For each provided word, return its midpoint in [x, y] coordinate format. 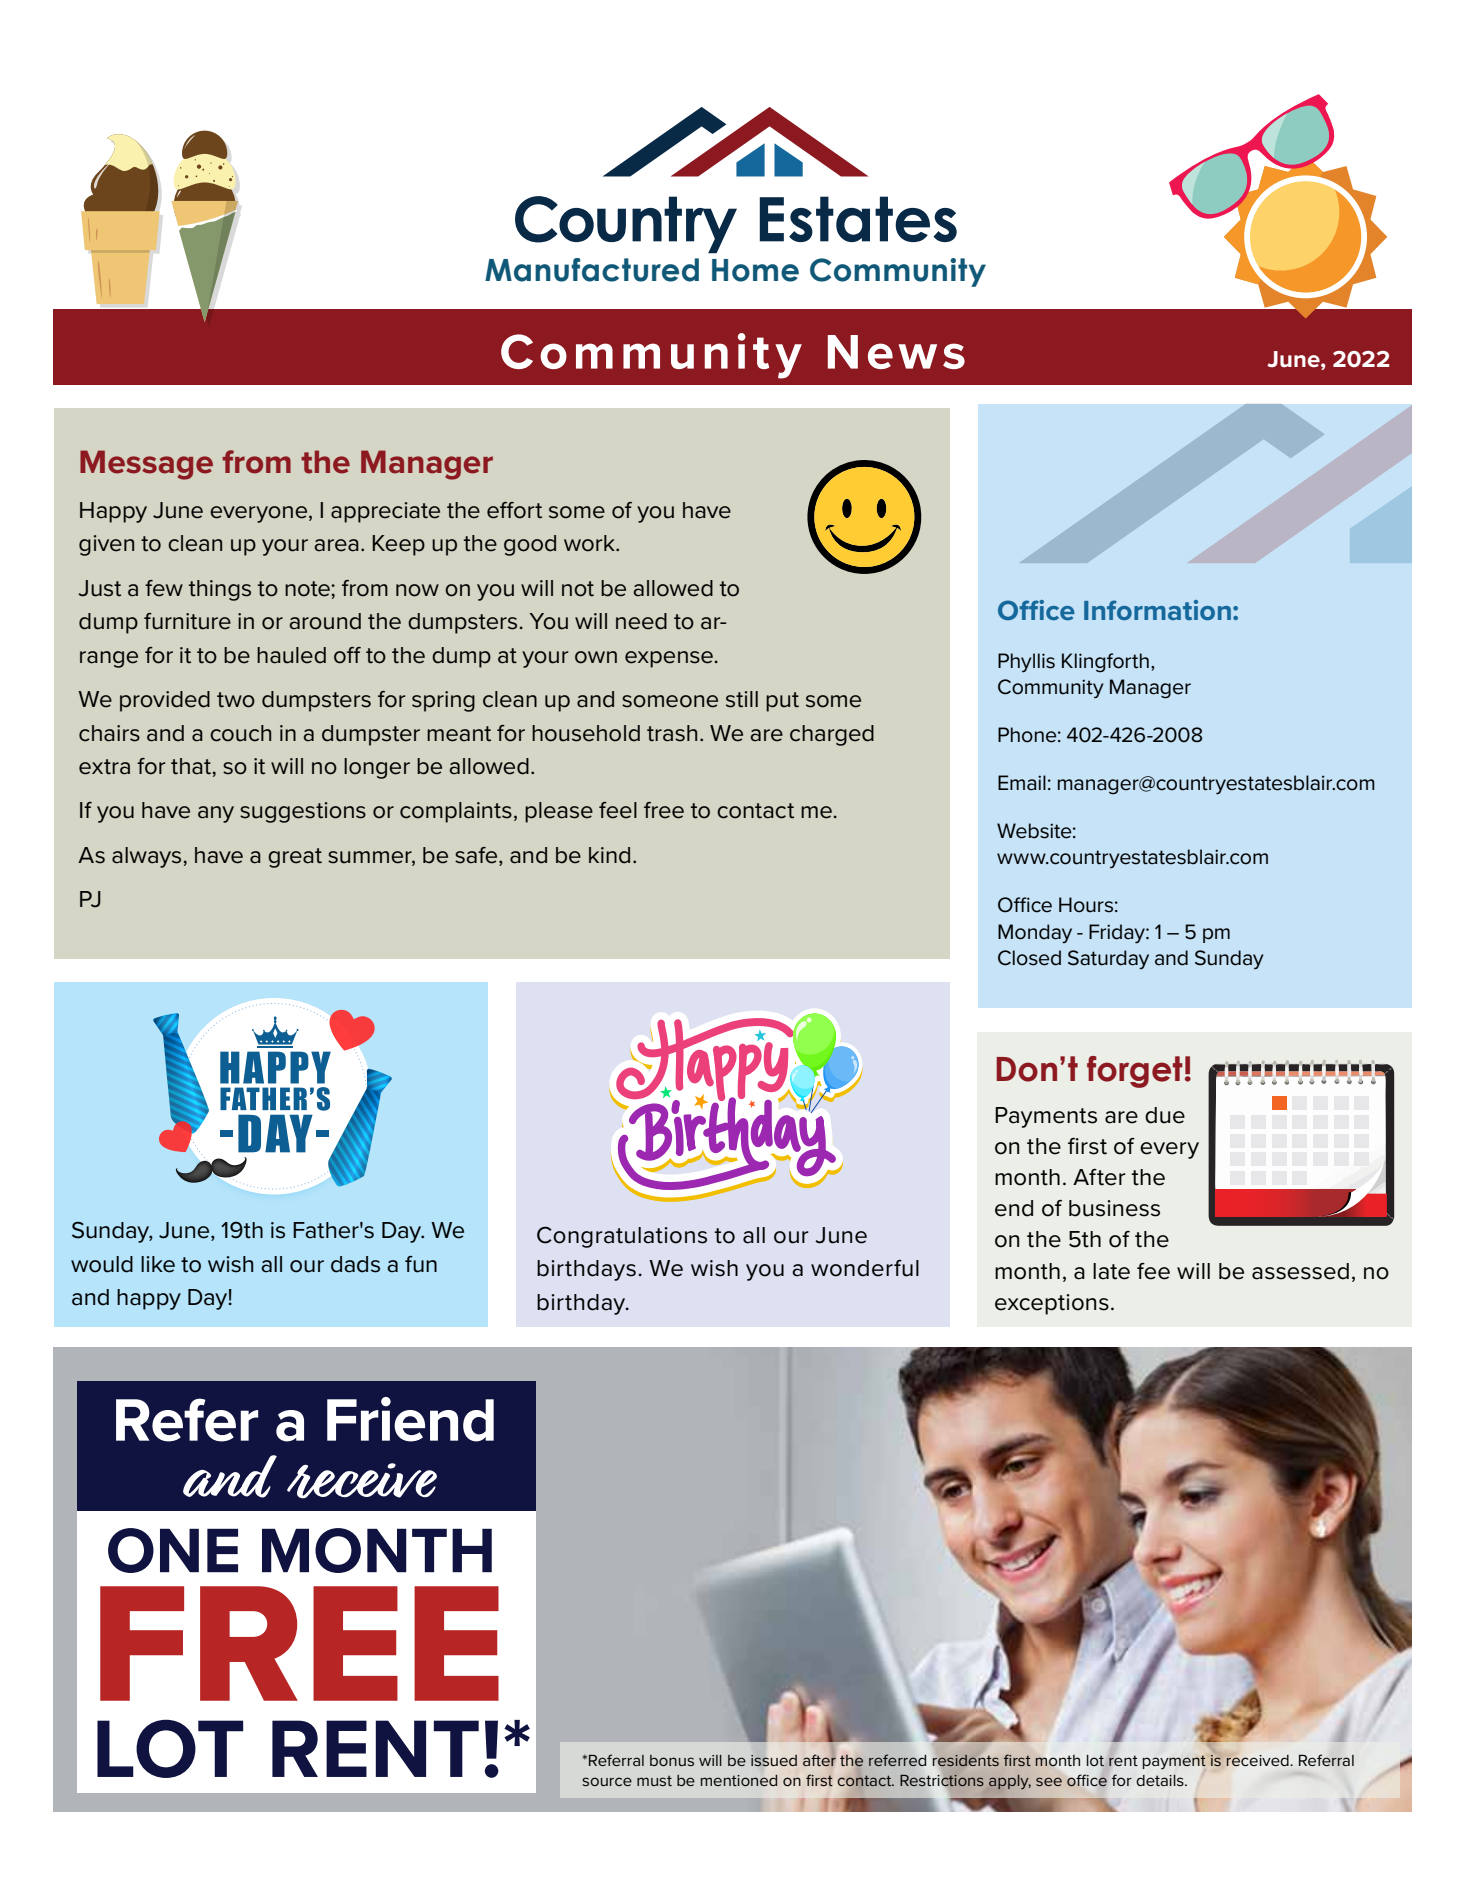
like [158, 1264]
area [336, 545]
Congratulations [622, 1237]
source [607, 1781]
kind [609, 855]
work [590, 543]
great [295, 858]
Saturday [1108, 960]
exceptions [1052, 1304]
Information [1157, 610]
